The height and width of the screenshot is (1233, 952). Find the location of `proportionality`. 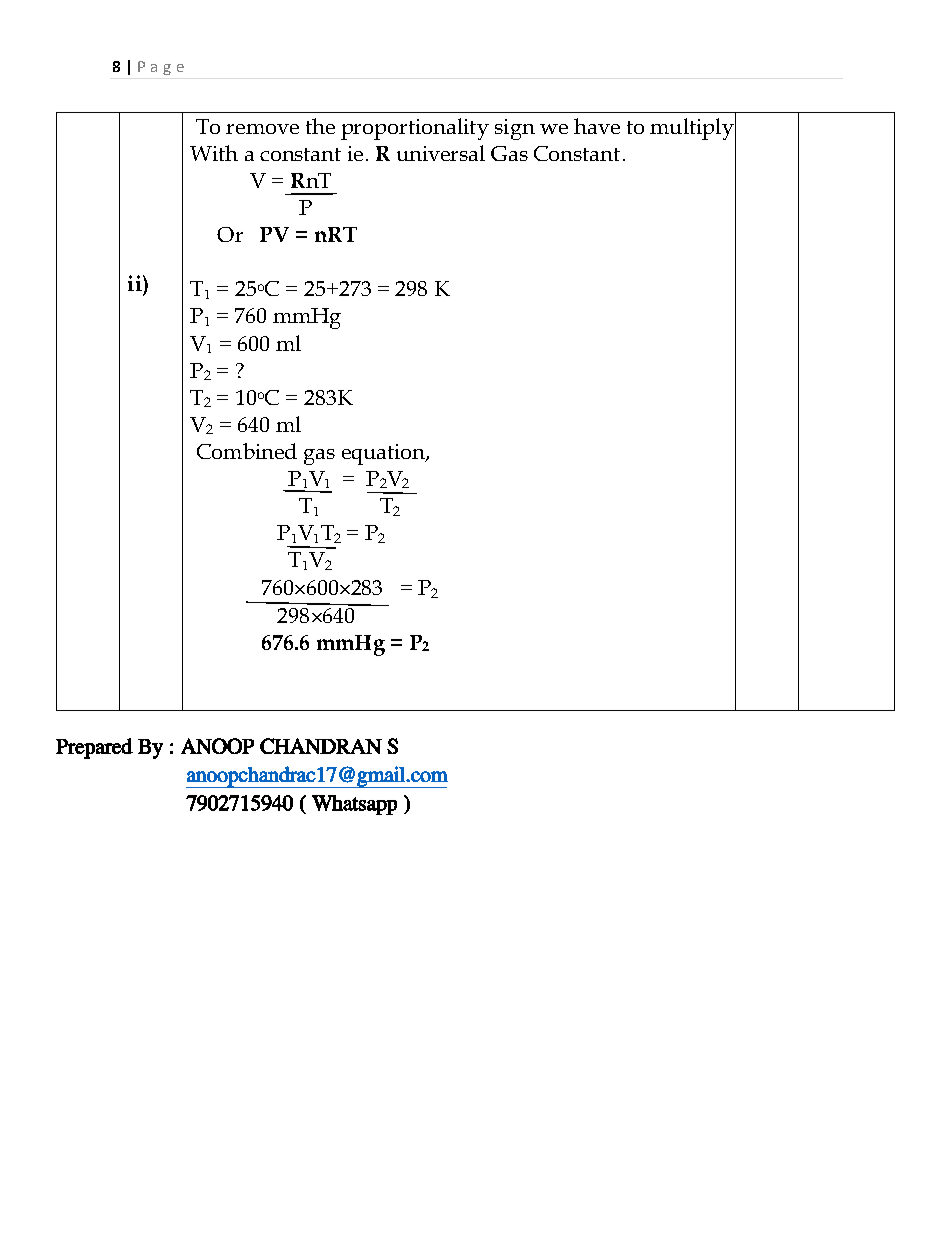

proportionality is located at coordinates (415, 129).
